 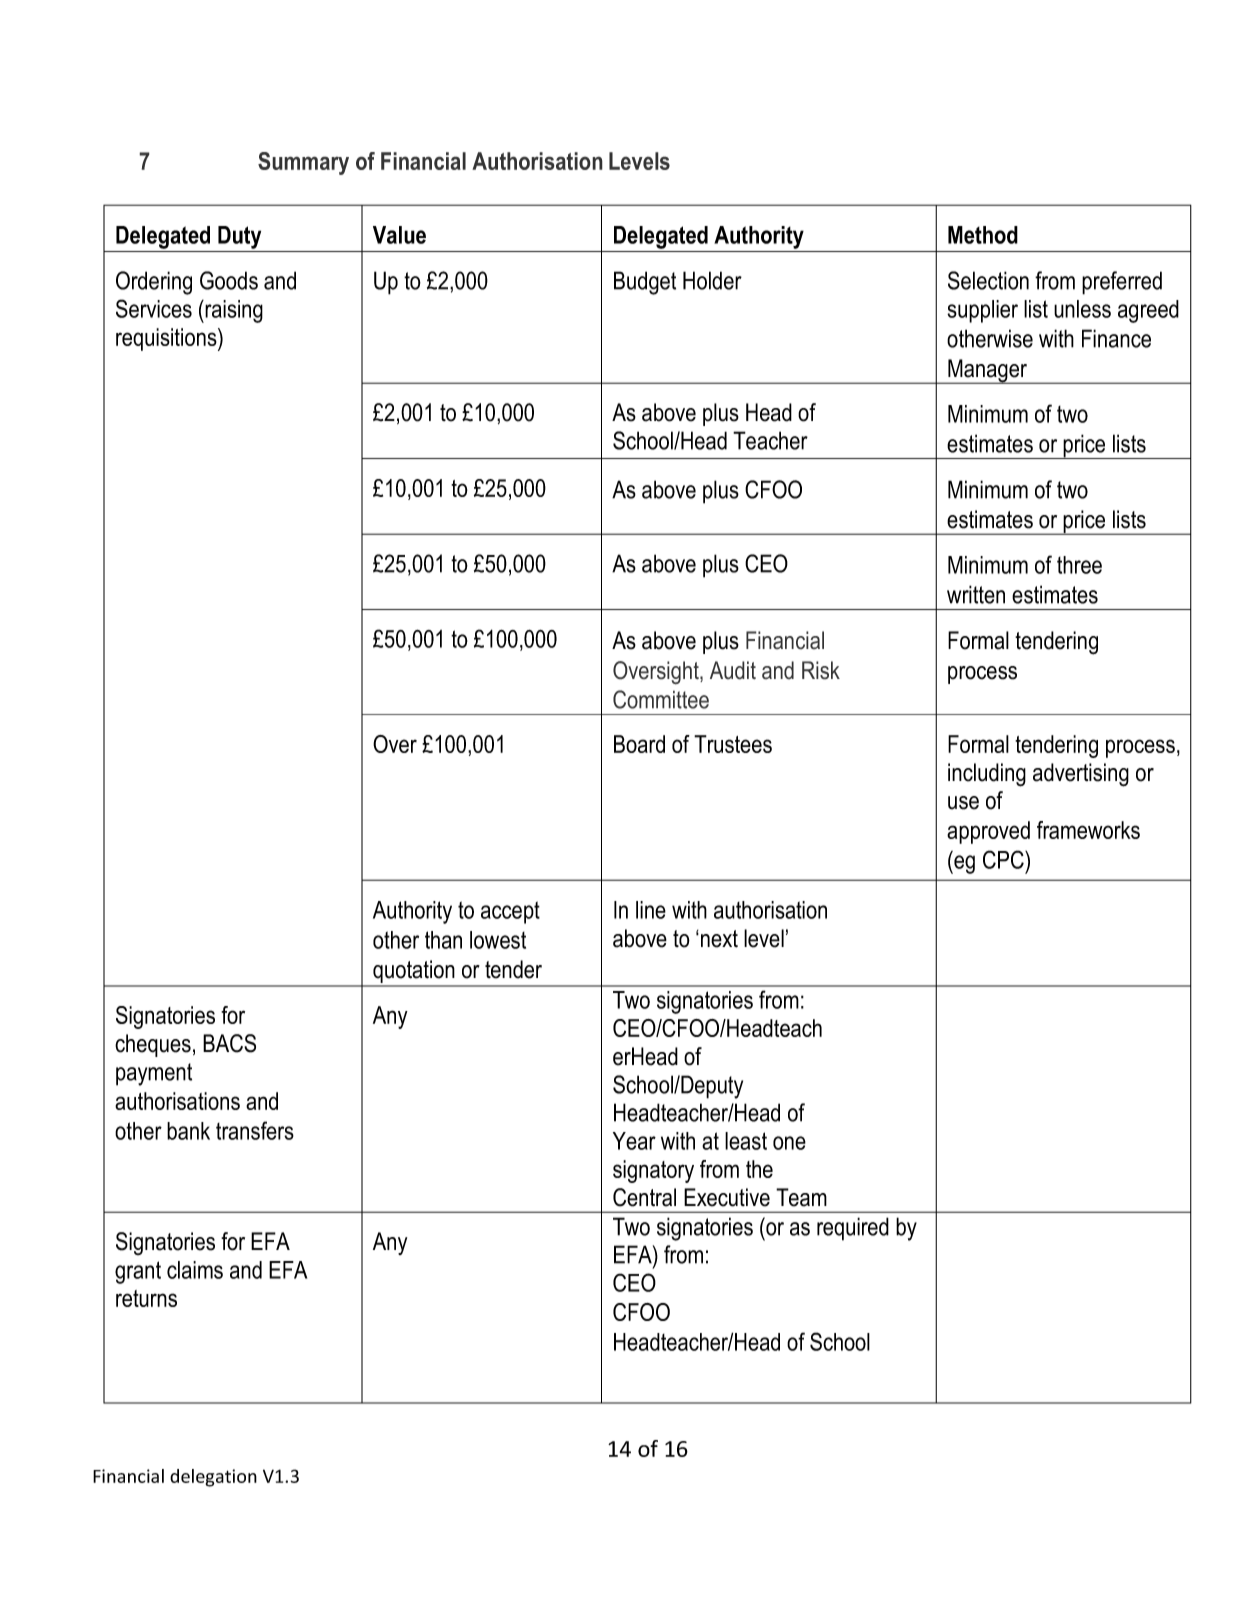 I want to click on line, so click(x=651, y=910).
